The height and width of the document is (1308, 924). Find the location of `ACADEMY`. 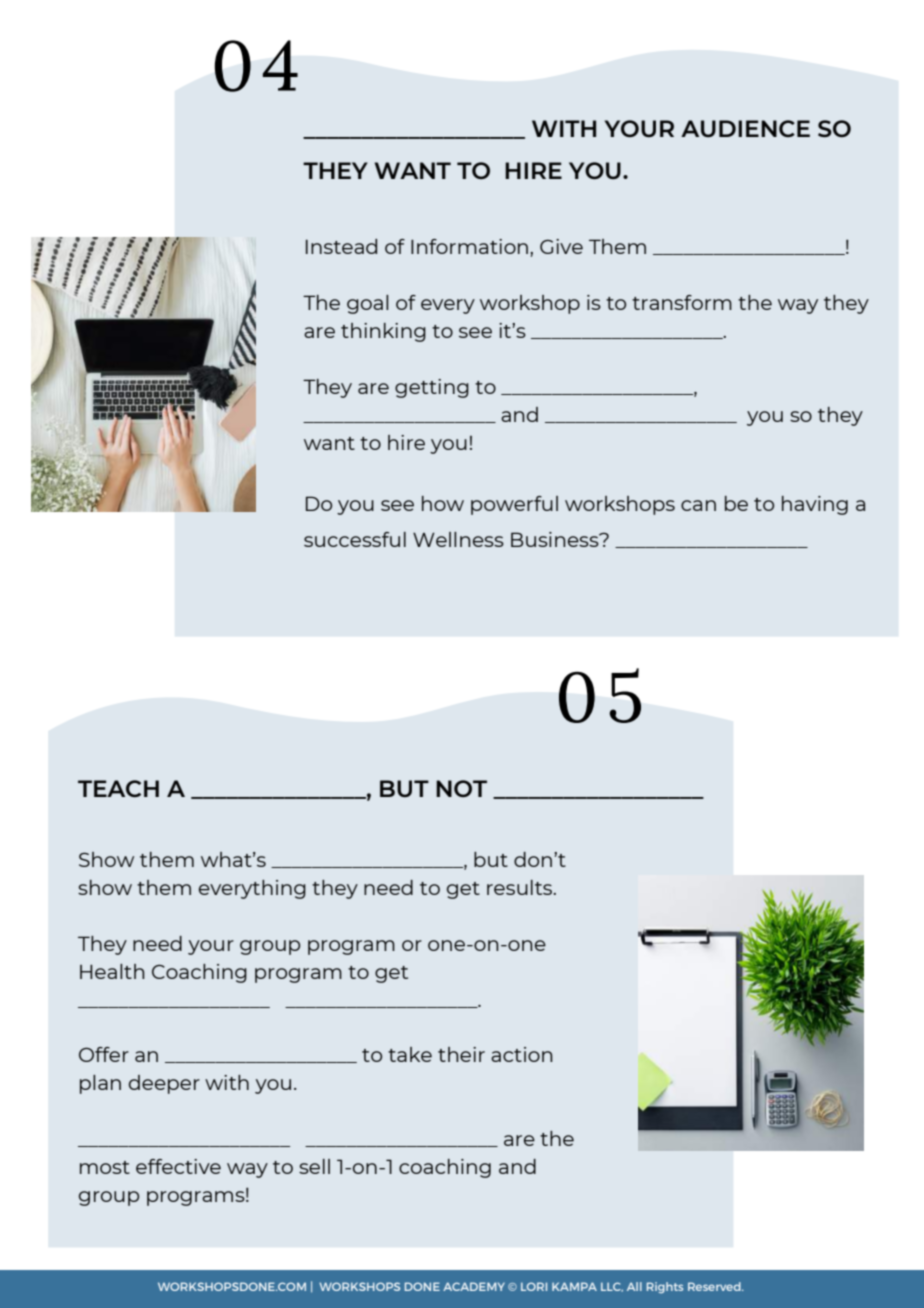

ACADEMY is located at coordinates (474, 1286).
